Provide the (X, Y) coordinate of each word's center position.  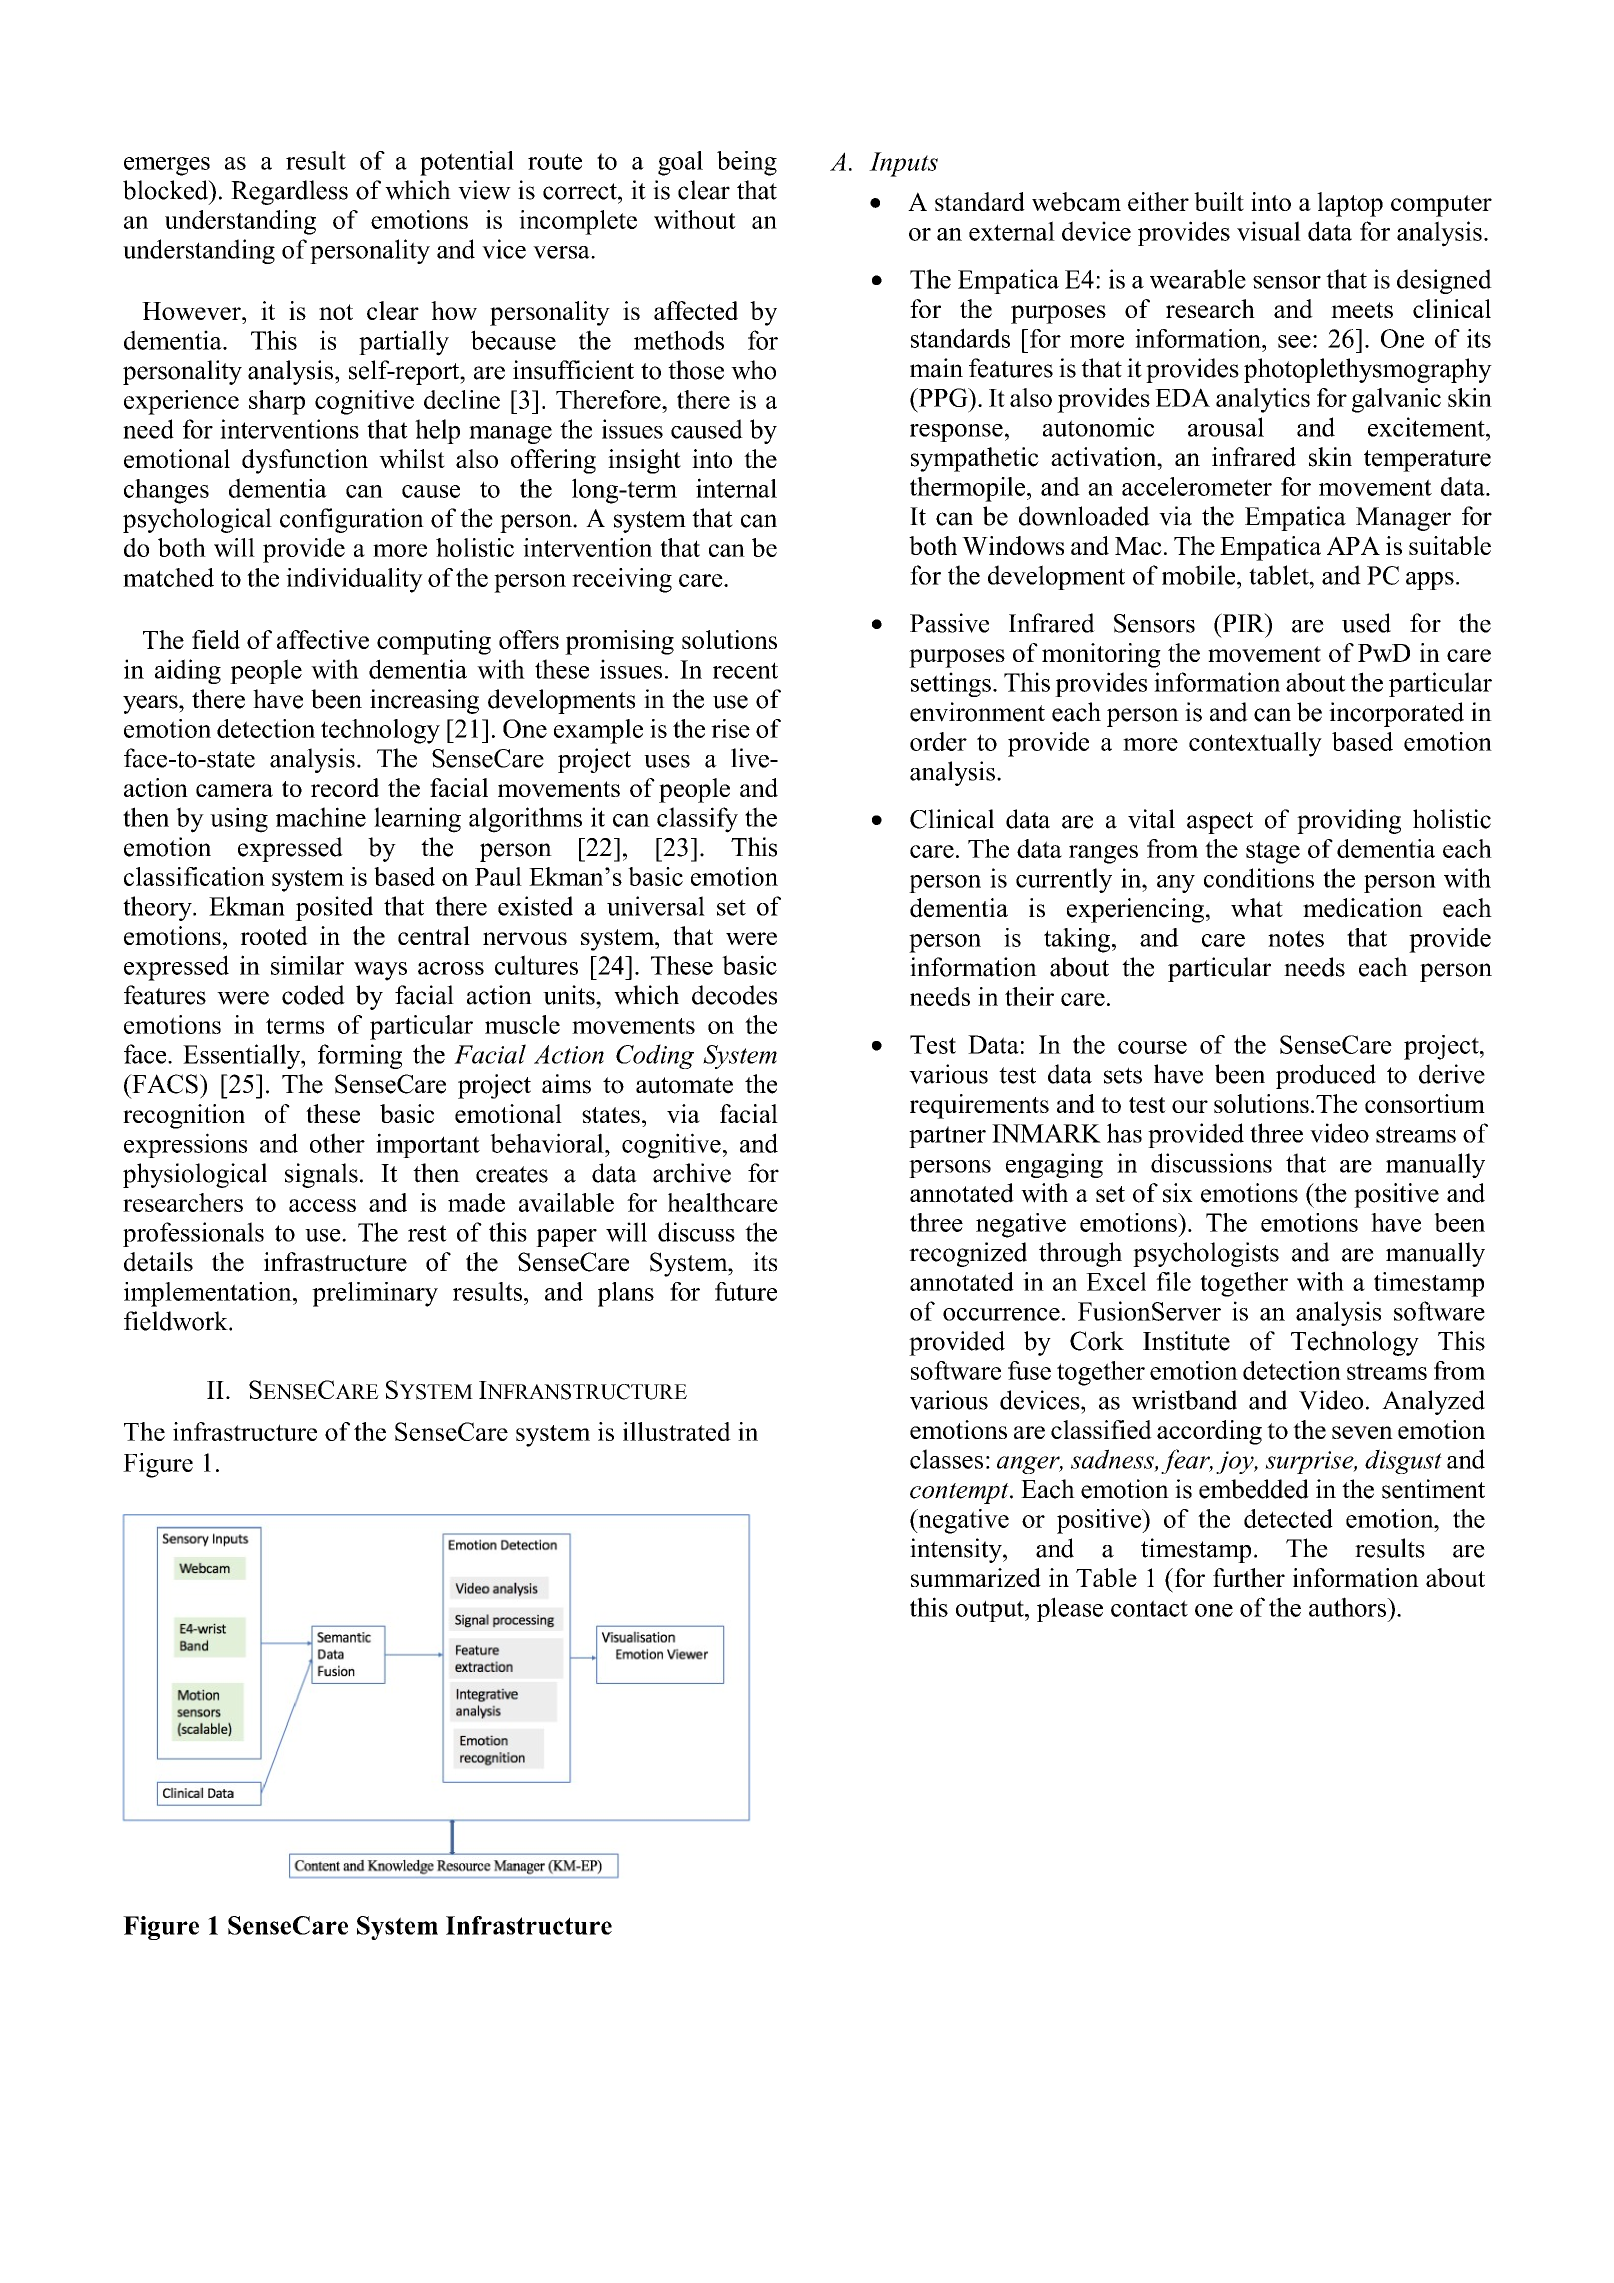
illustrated (677, 1431)
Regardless (289, 192)
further (1249, 1577)
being (747, 163)
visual (1269, 231)
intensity (957, 1550)
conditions (1259, 878)
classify (697, 820)
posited (334, 908)
